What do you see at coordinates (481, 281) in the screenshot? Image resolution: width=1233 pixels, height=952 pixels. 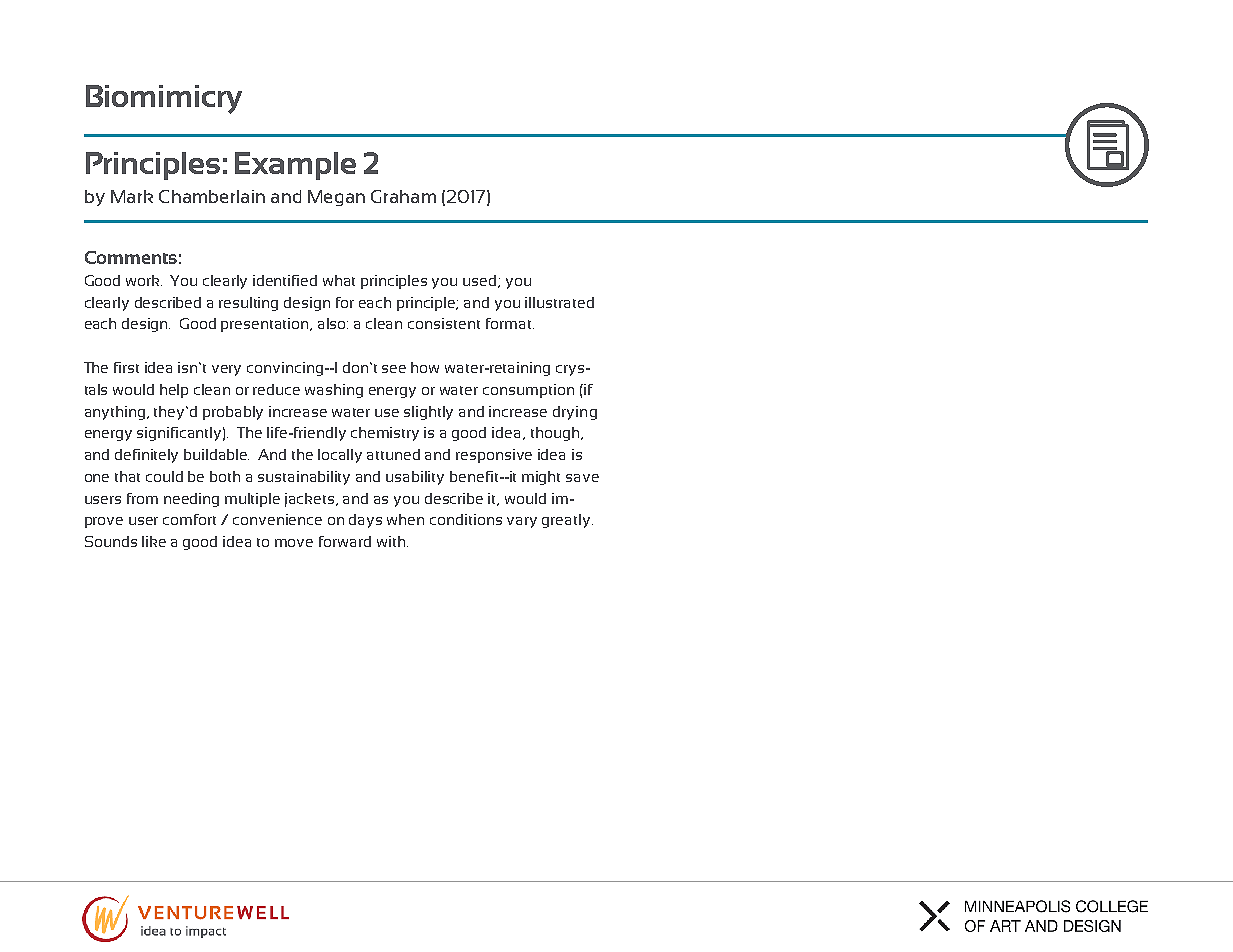 I see `used` at bounding box center [481, 281].
